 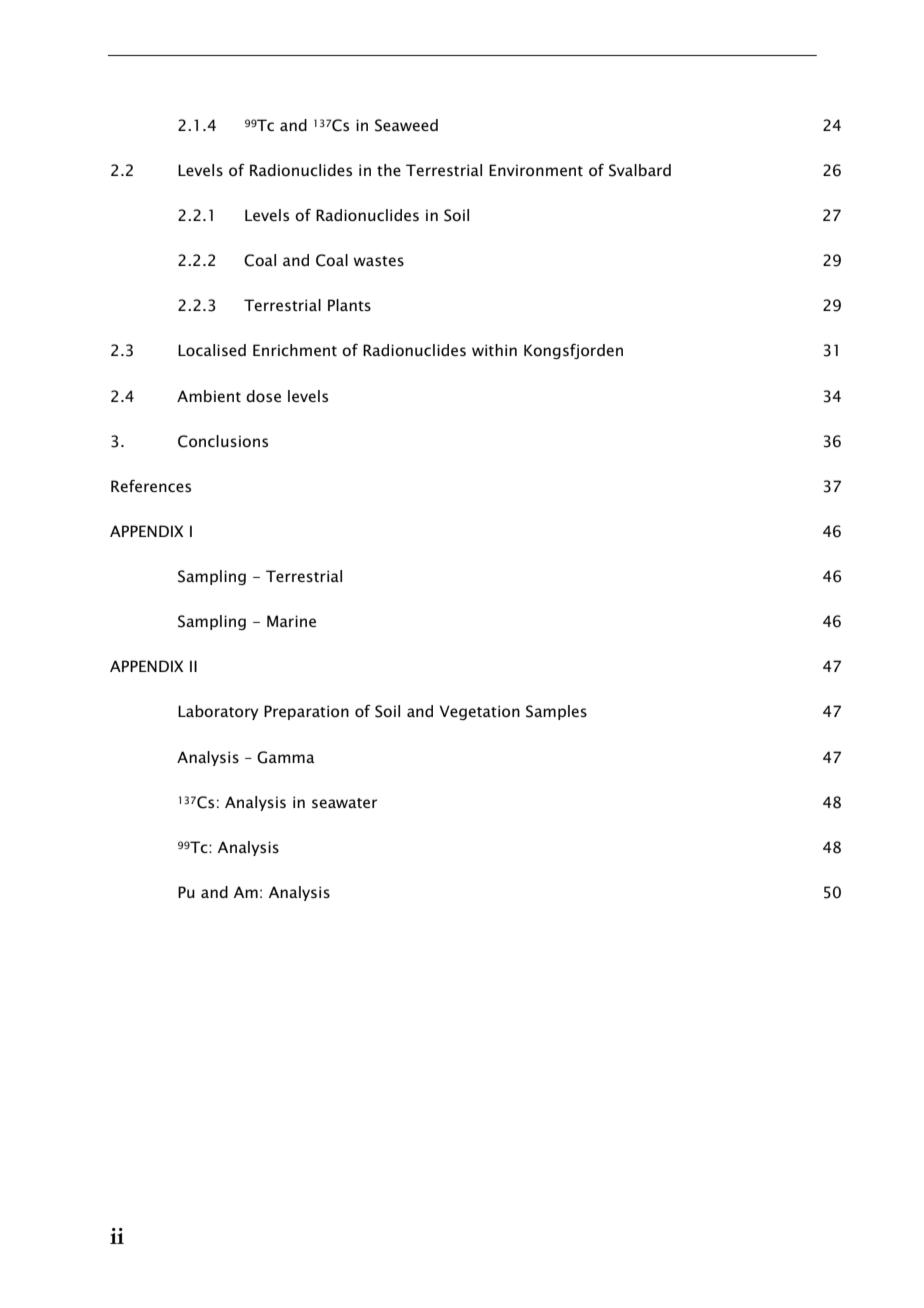 What do you see at coordinates (291, 621) in the image?
I see `Marine` at bounding box center [291, 621].
